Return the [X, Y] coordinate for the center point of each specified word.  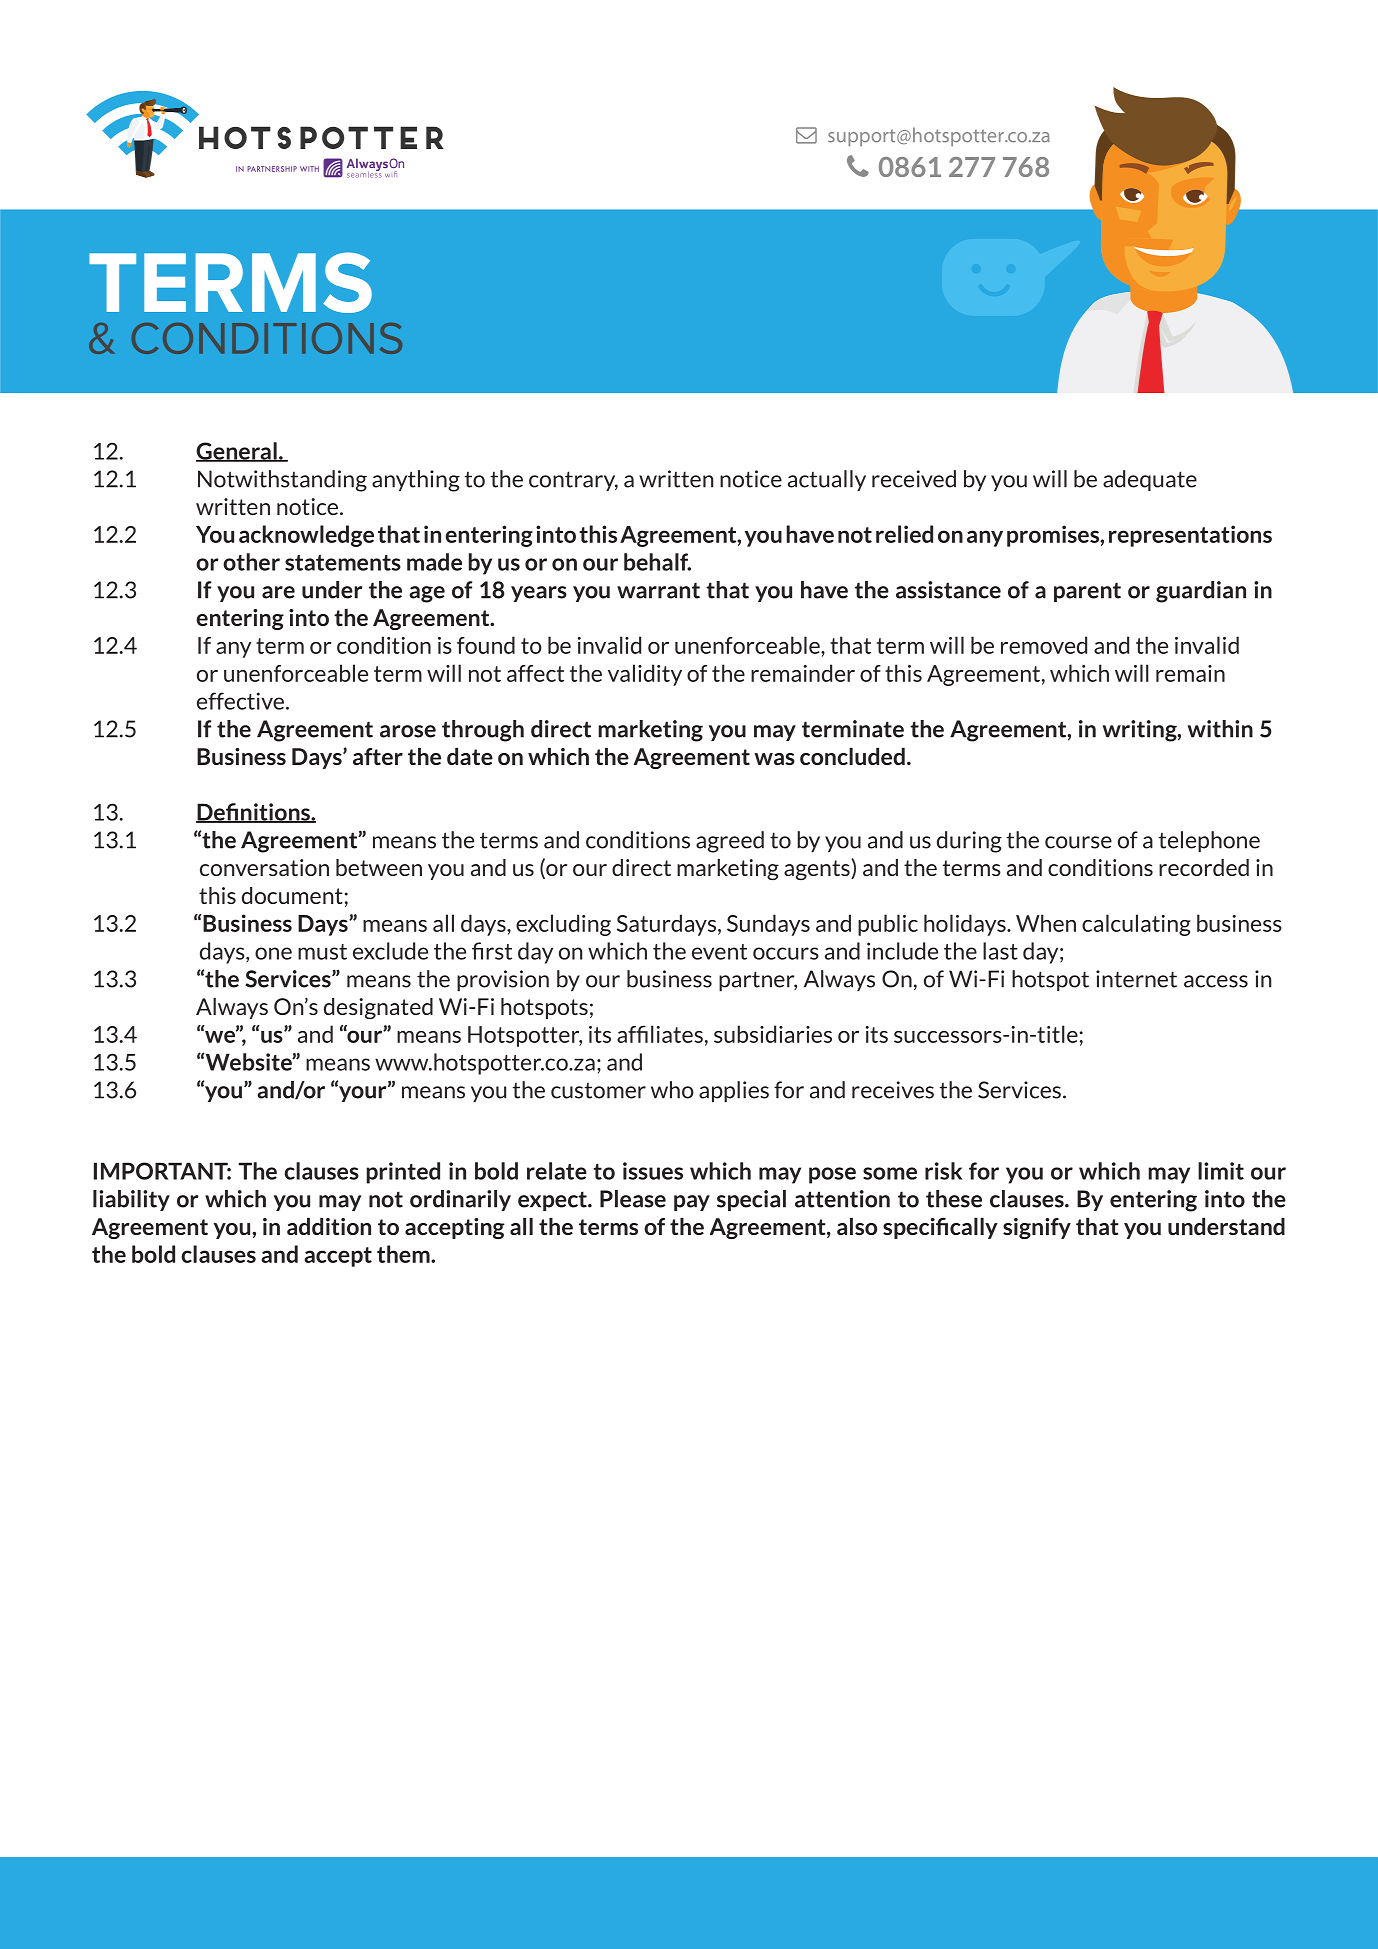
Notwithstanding [282, 481]
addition [329, 1226]
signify [1037, 1228]
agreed [730, 842]
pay [692, 1203]
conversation [264, 867]
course [1078, 842]
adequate [1150, 480]
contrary [573, 481]
